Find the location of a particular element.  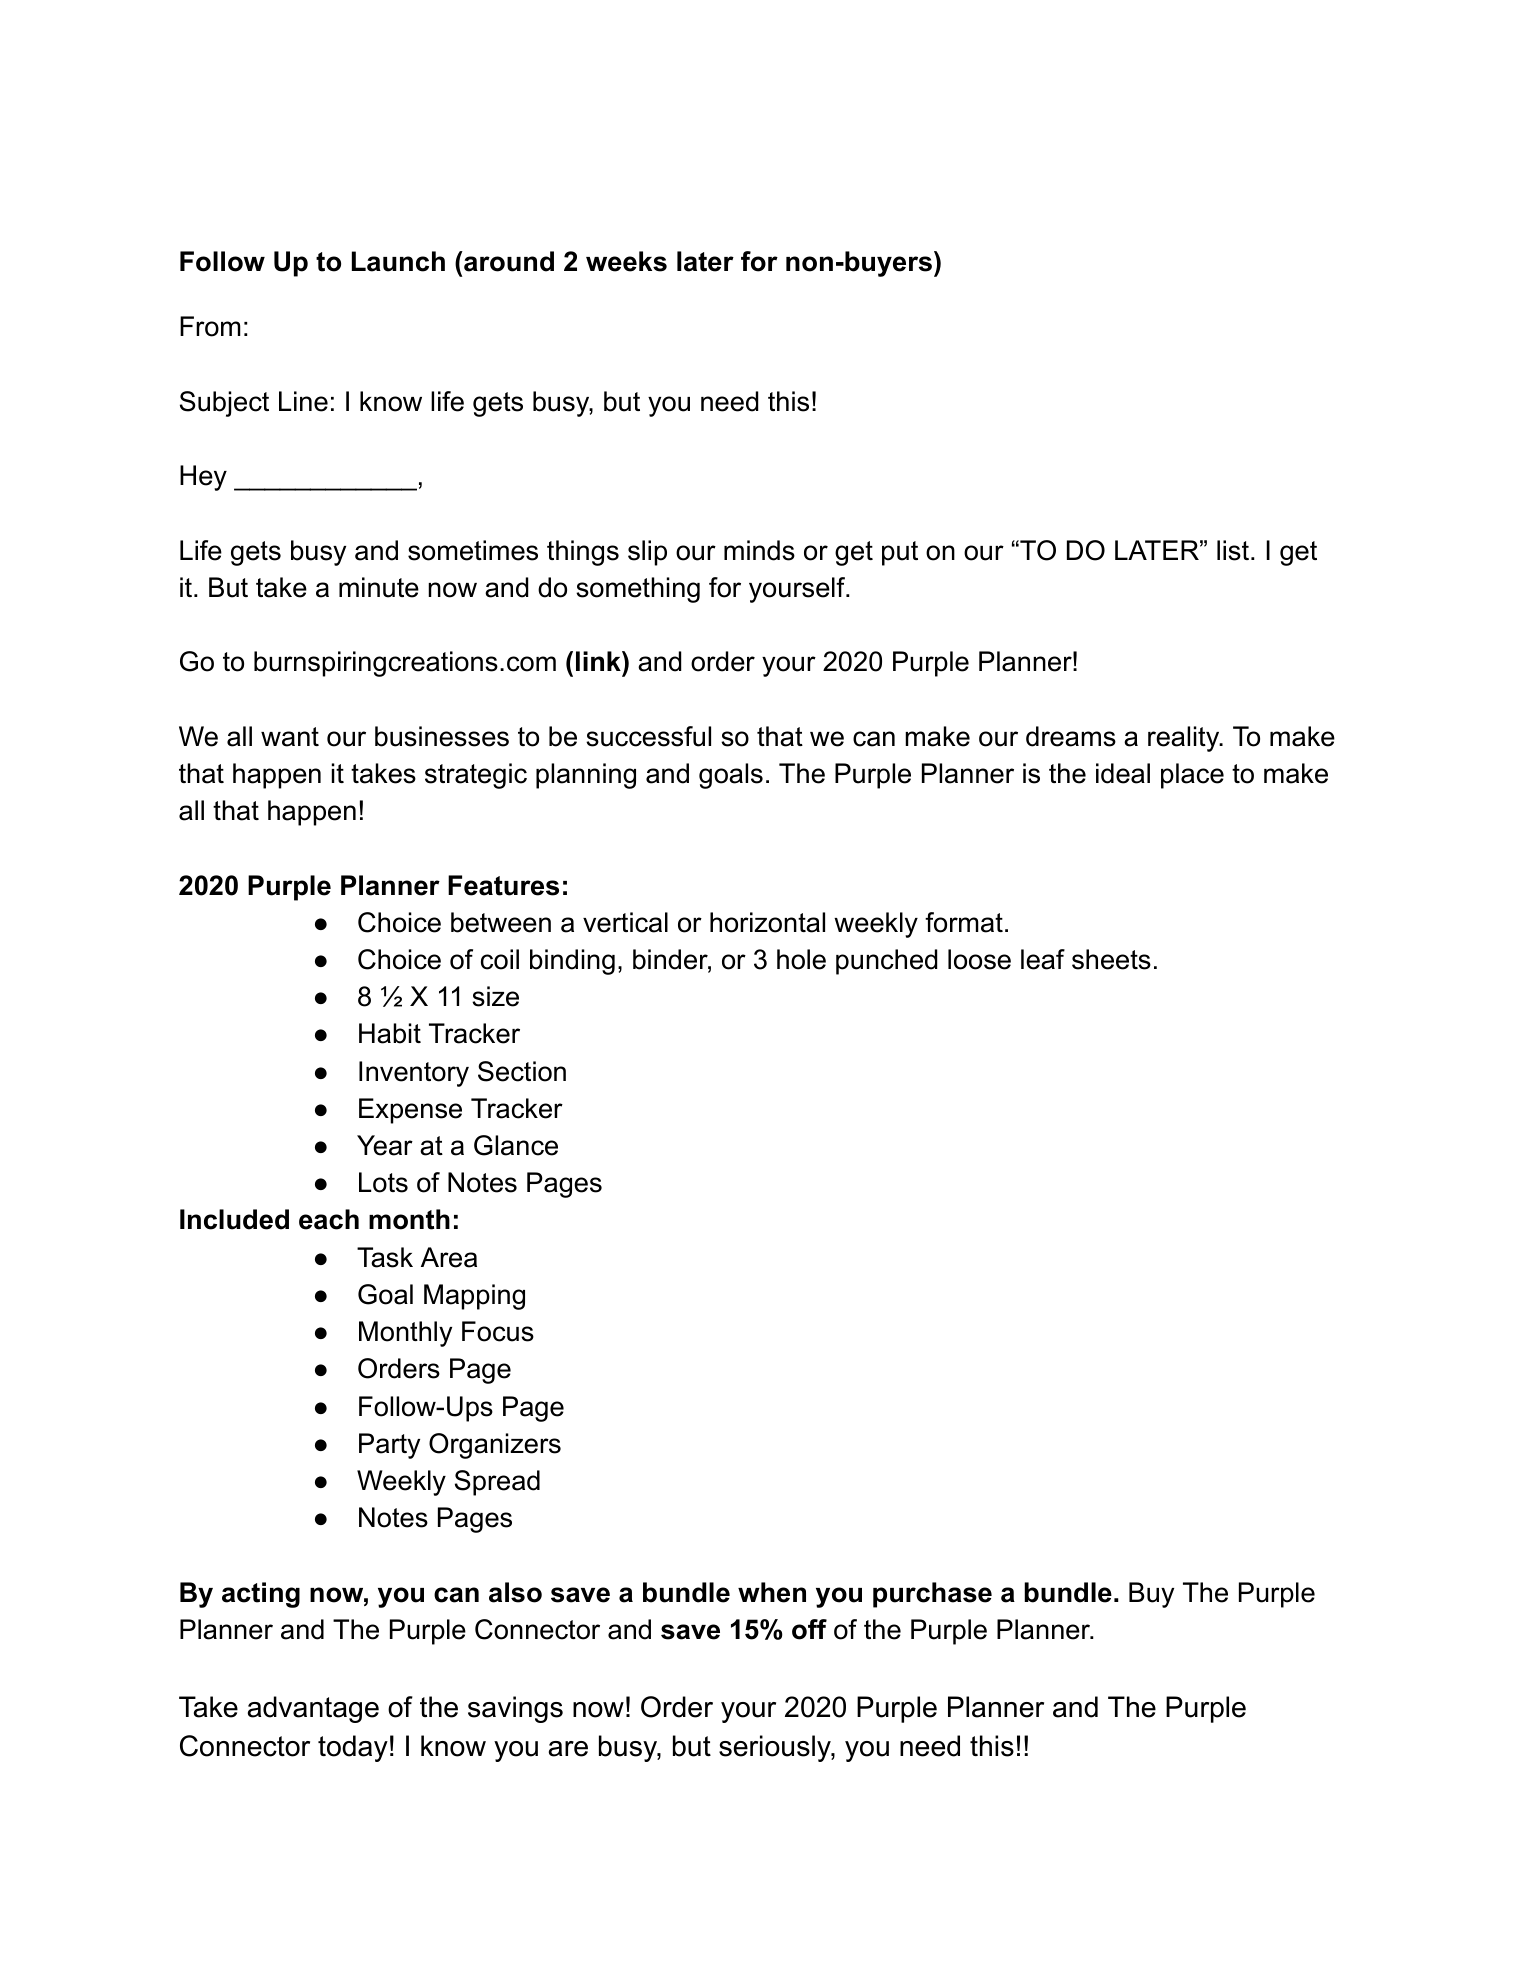

sheets is located at coordinates (1111, 959).
